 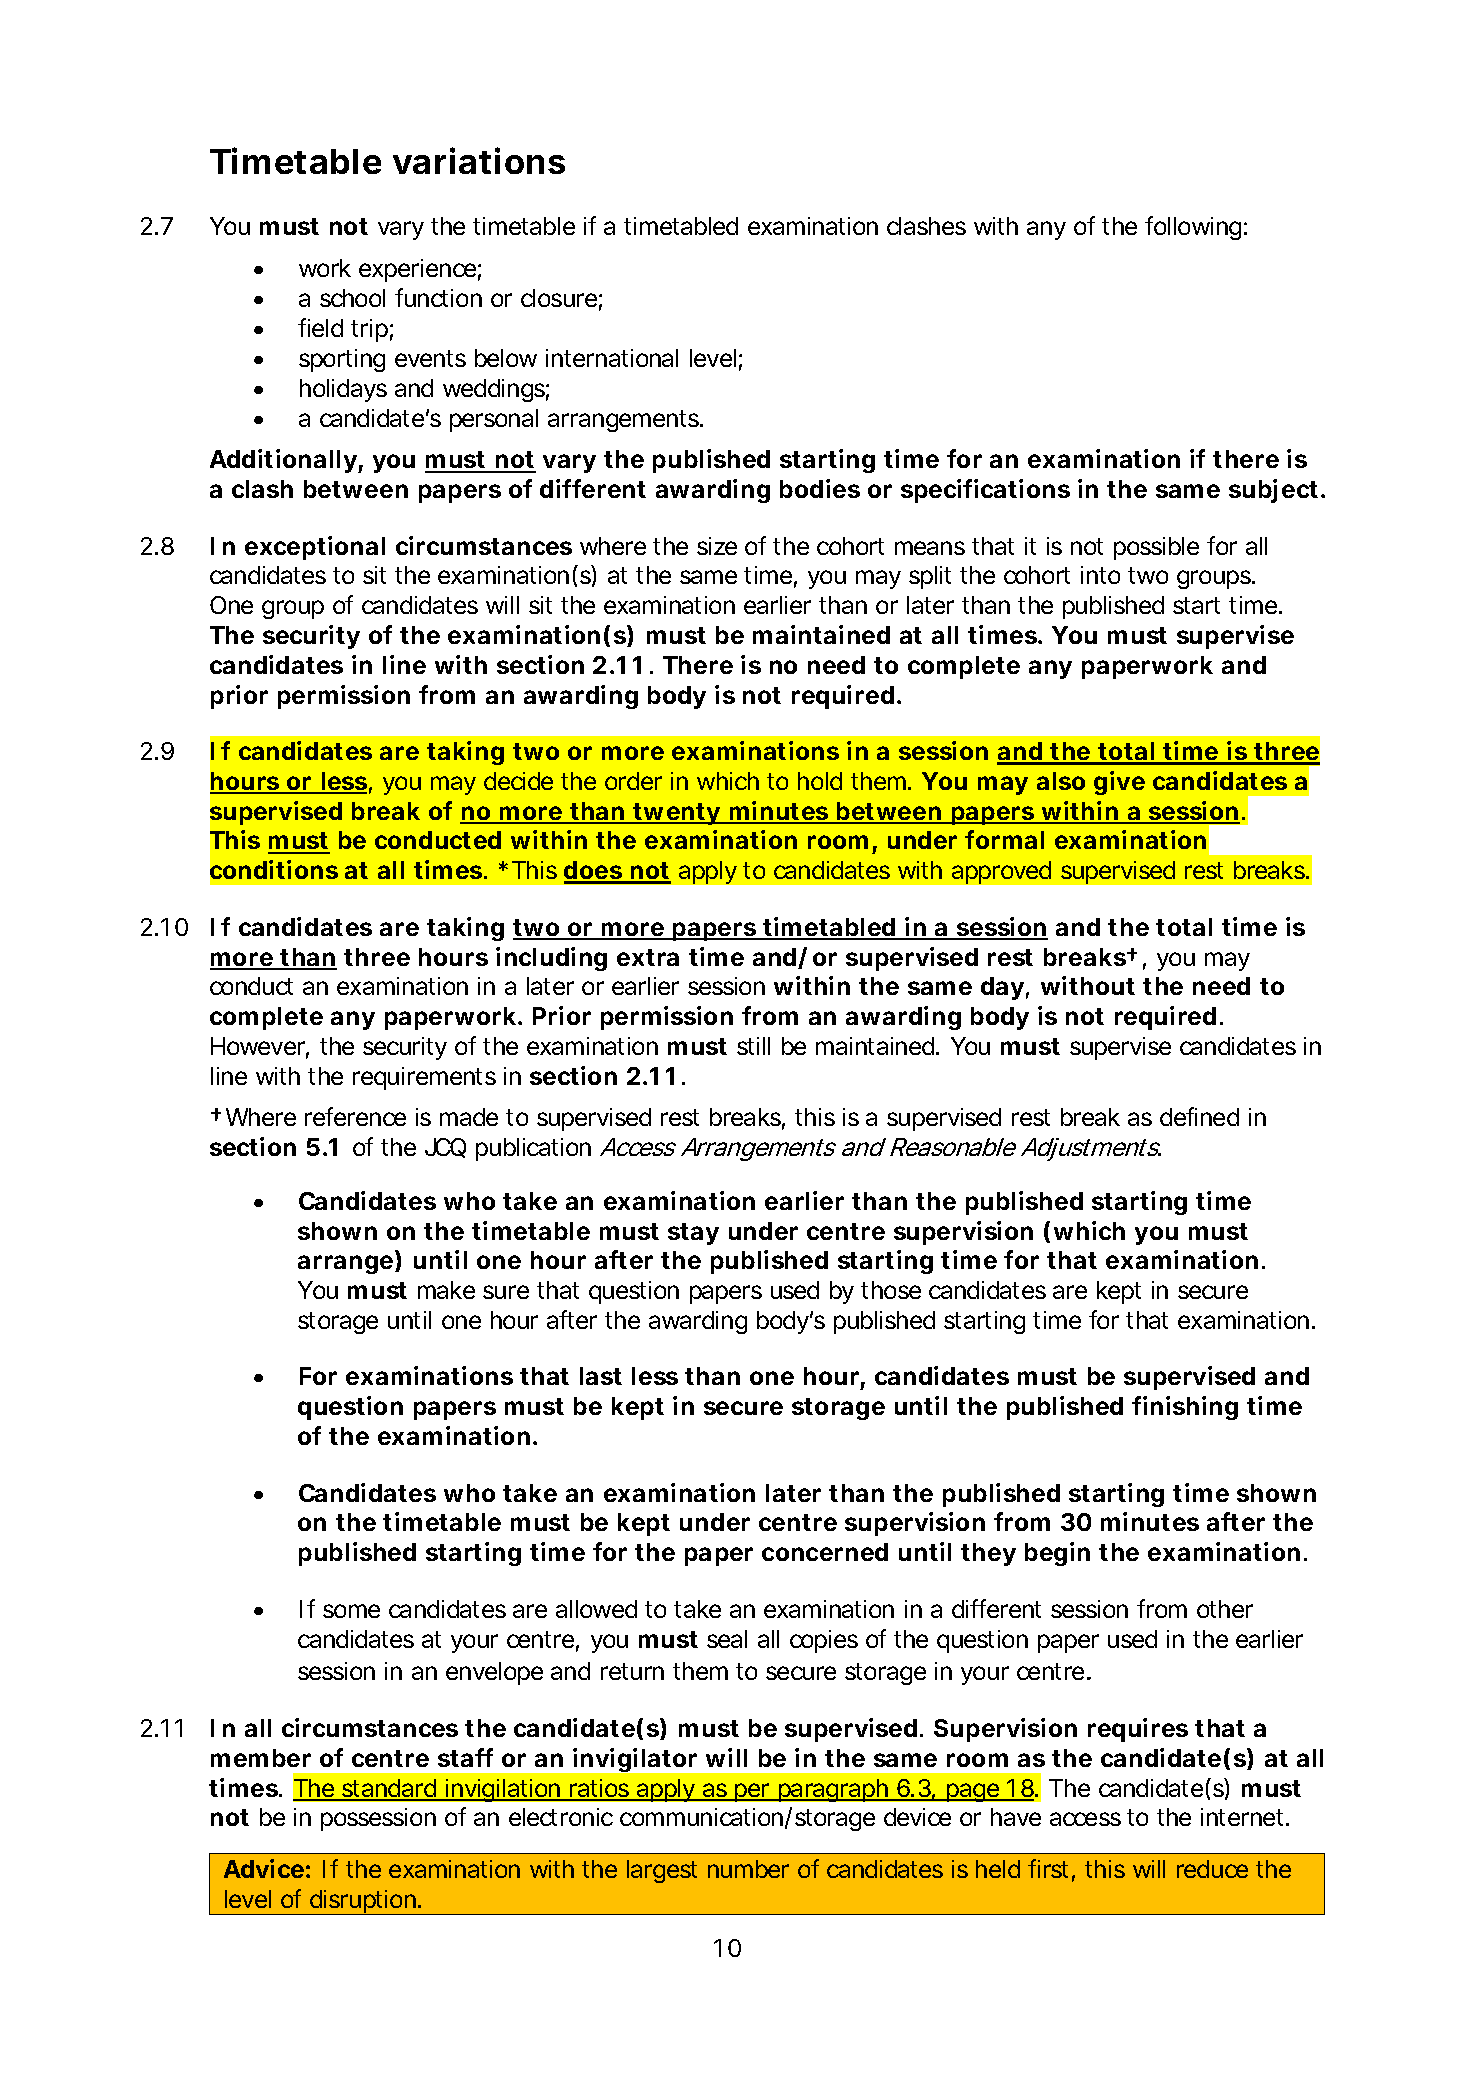 What do you see at coordinates (1193, 228) in the screenshot?
I see `following` at bounding box center [1193, 228].
